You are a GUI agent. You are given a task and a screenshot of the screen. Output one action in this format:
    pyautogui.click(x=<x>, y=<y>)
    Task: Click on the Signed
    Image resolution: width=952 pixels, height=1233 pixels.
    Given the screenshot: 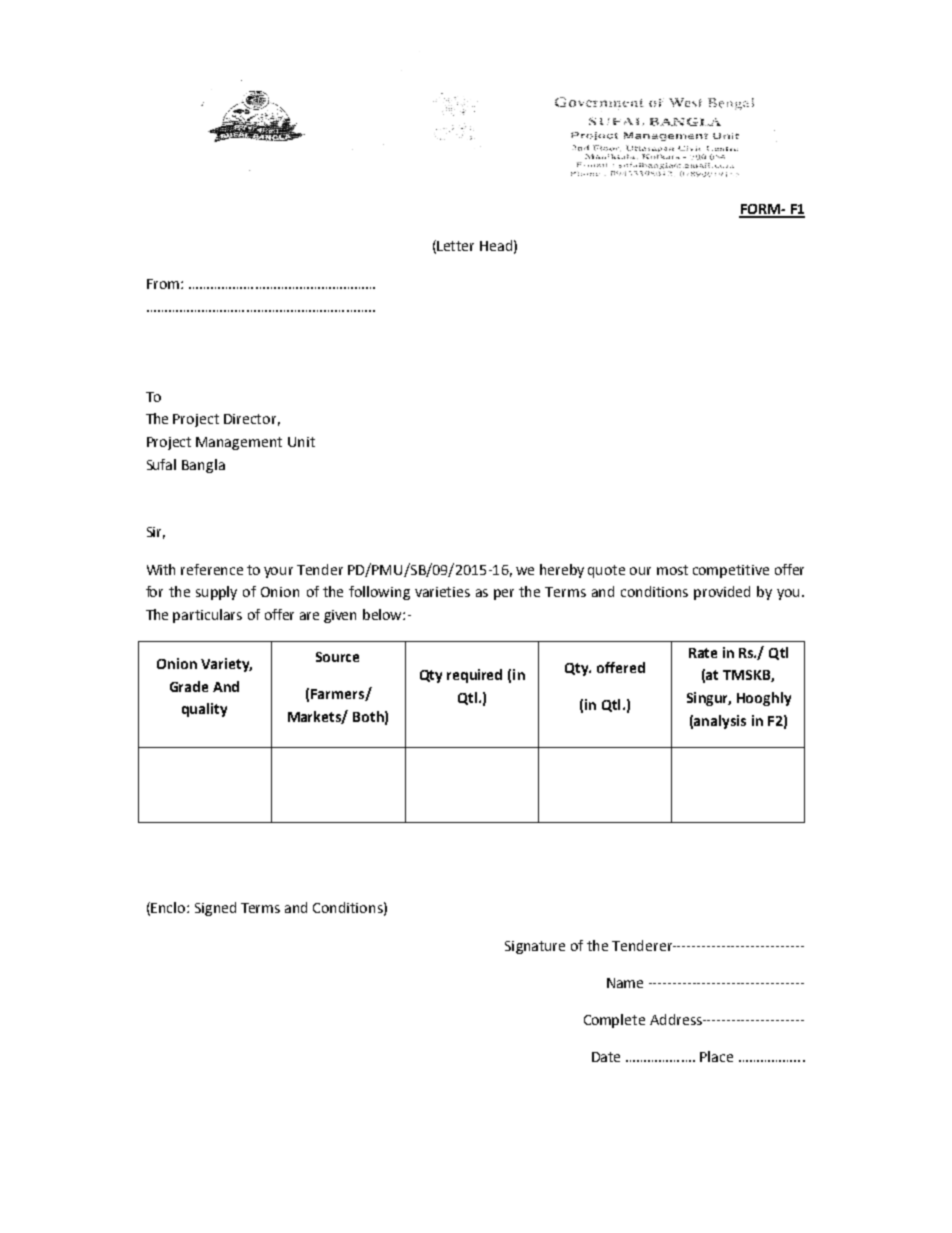 What is the action you would take?
    pyautogui.click(x=215, y=909)
